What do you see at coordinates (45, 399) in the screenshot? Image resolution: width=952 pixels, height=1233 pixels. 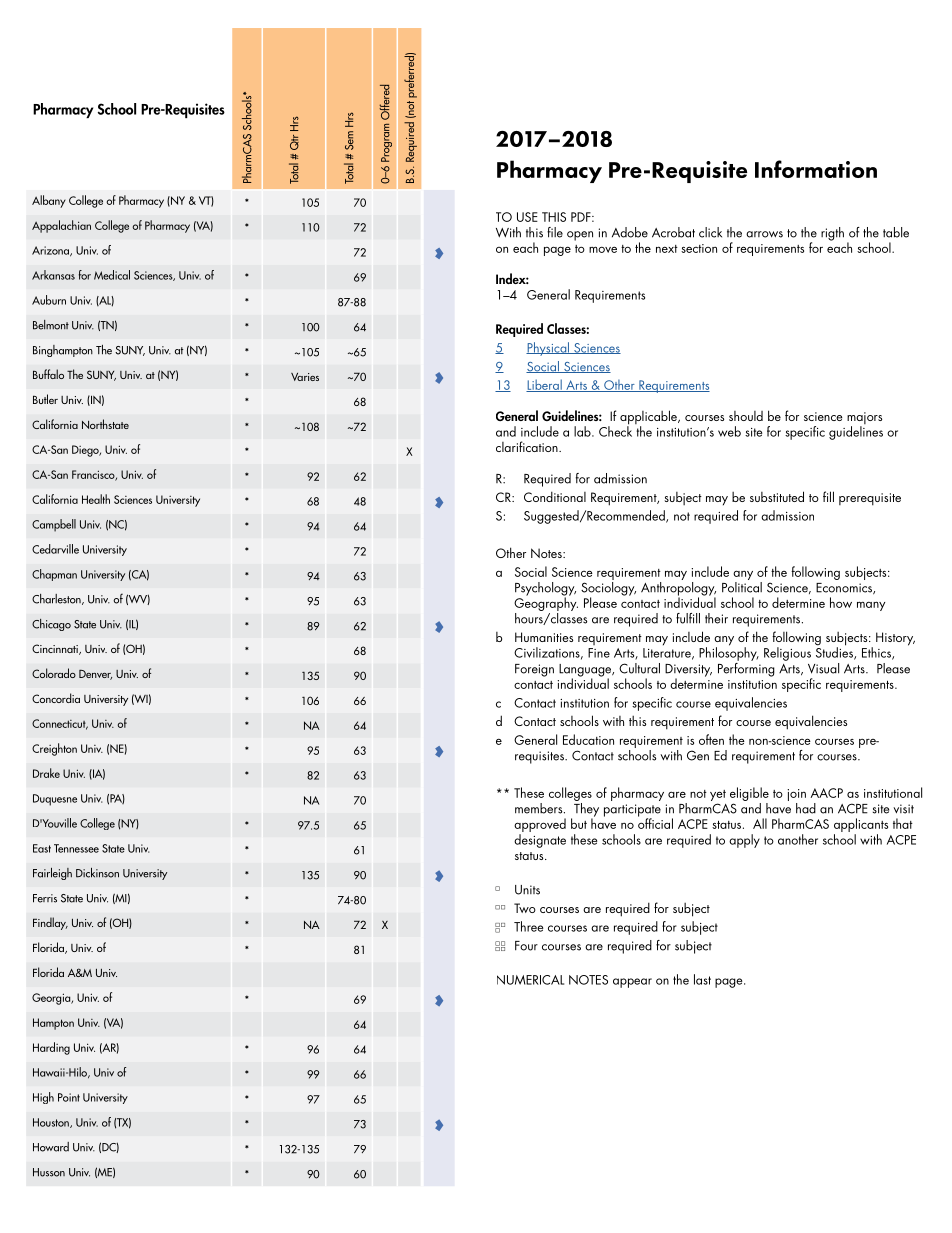 I see `Butler` at bounding box center [45, 399].
